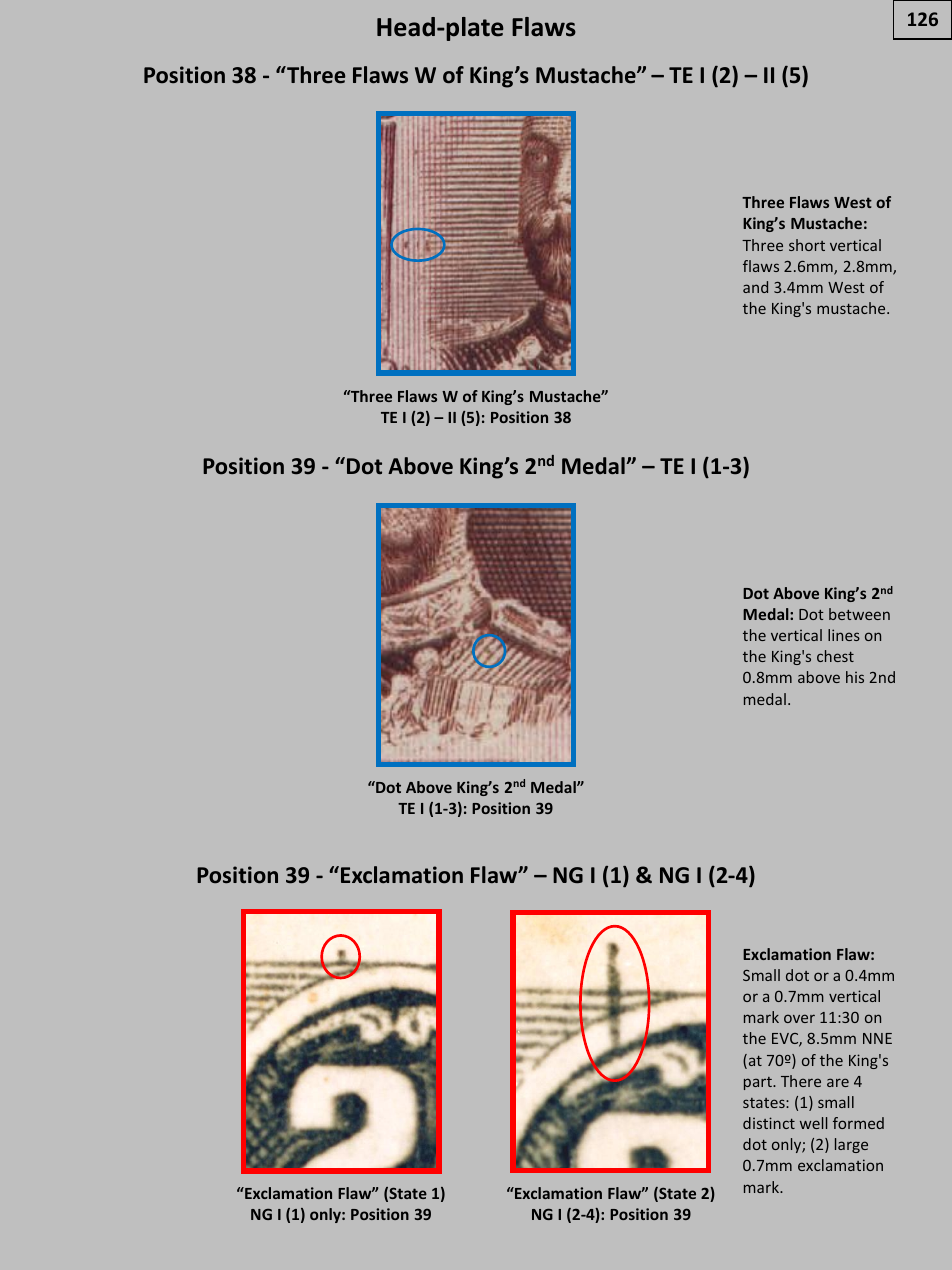  I want to click on lines, so click(844, 635).
